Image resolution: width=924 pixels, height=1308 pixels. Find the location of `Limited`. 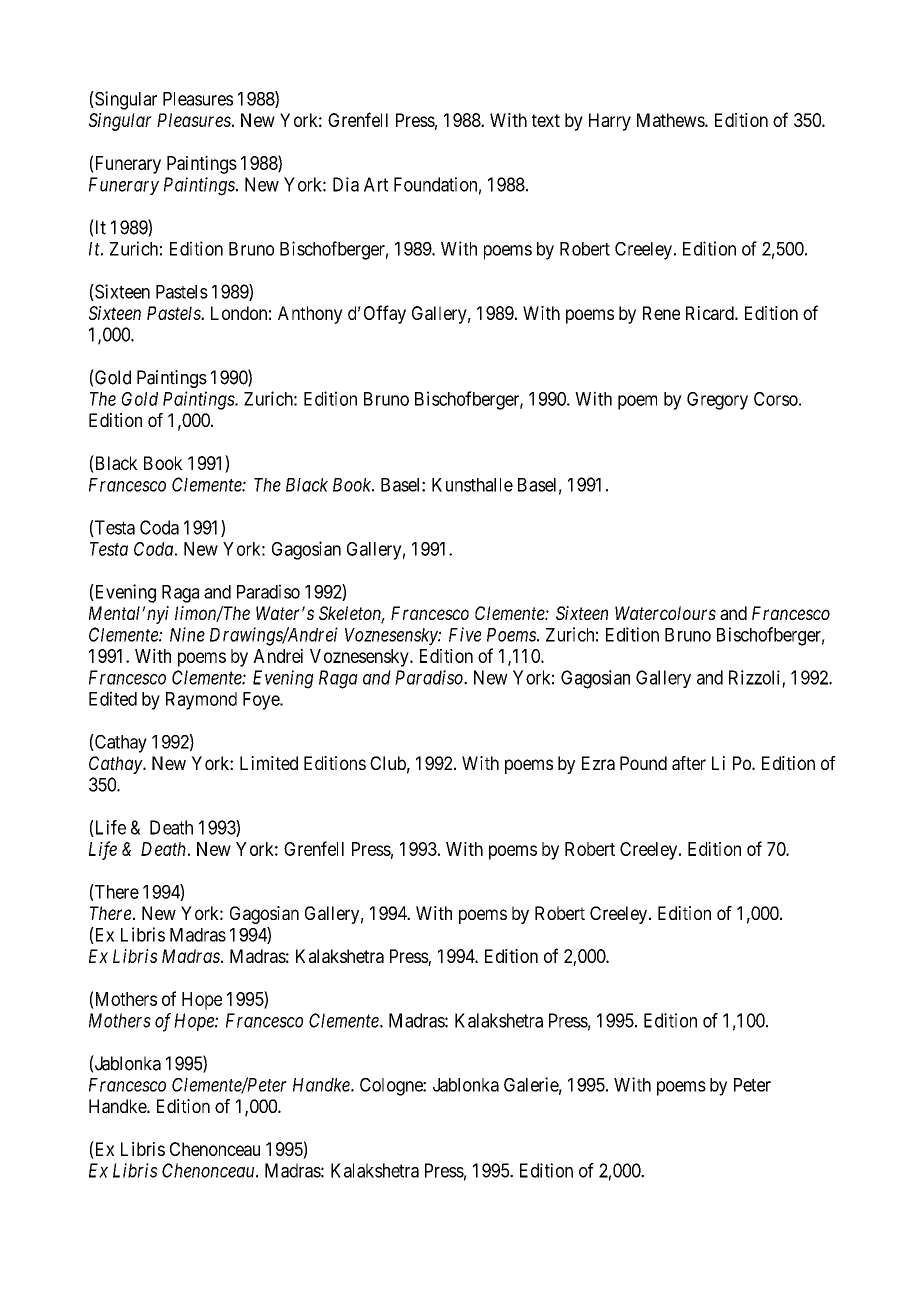

Limited is located at coordinates (269, 763).
